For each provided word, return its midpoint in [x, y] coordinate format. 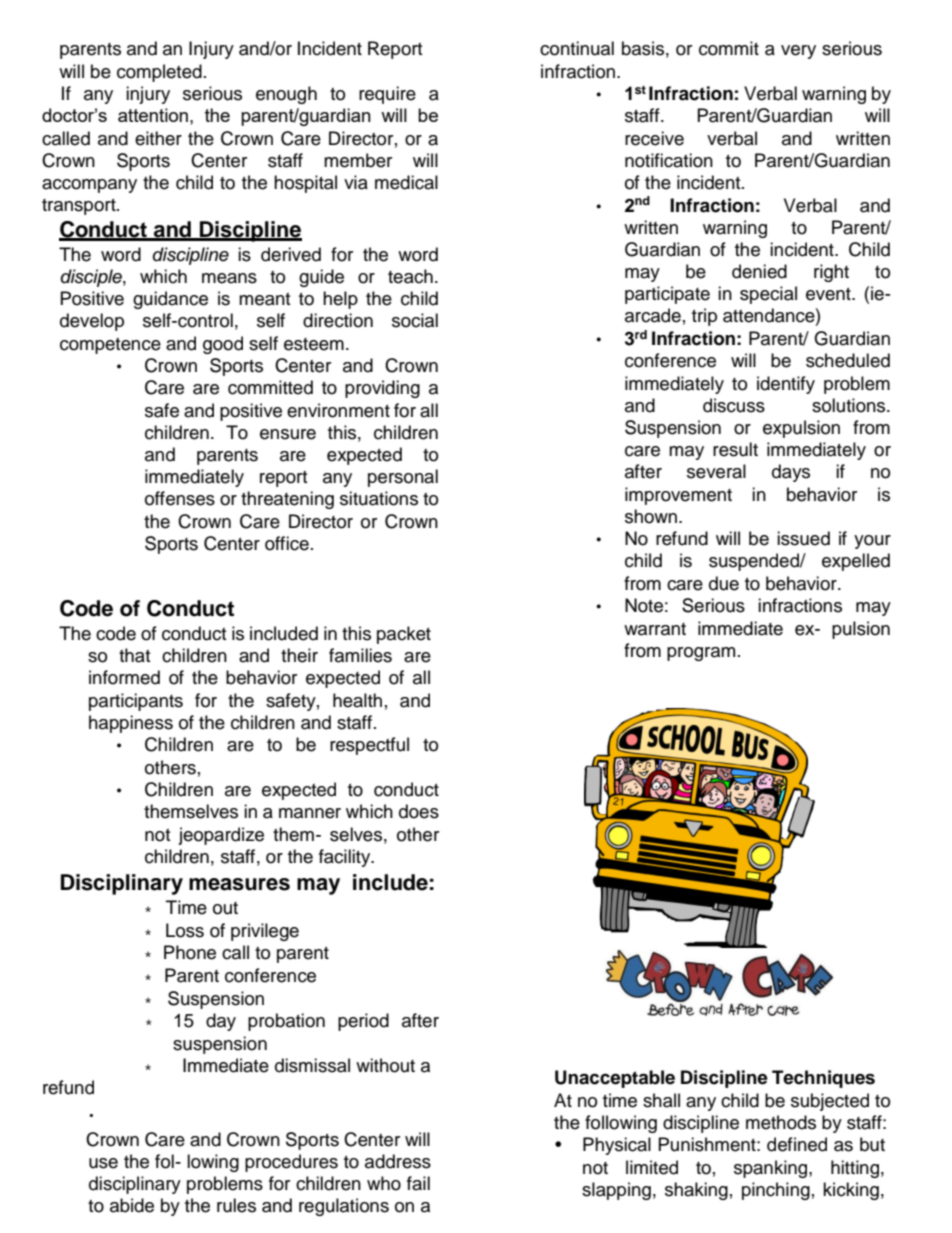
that [134, 655]
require [387, 95]
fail [418, 1183]
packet [404, 635]
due [724, 583]
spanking [772, 1169]
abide [132, 1205]
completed [159, 73]
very [798, 52]
